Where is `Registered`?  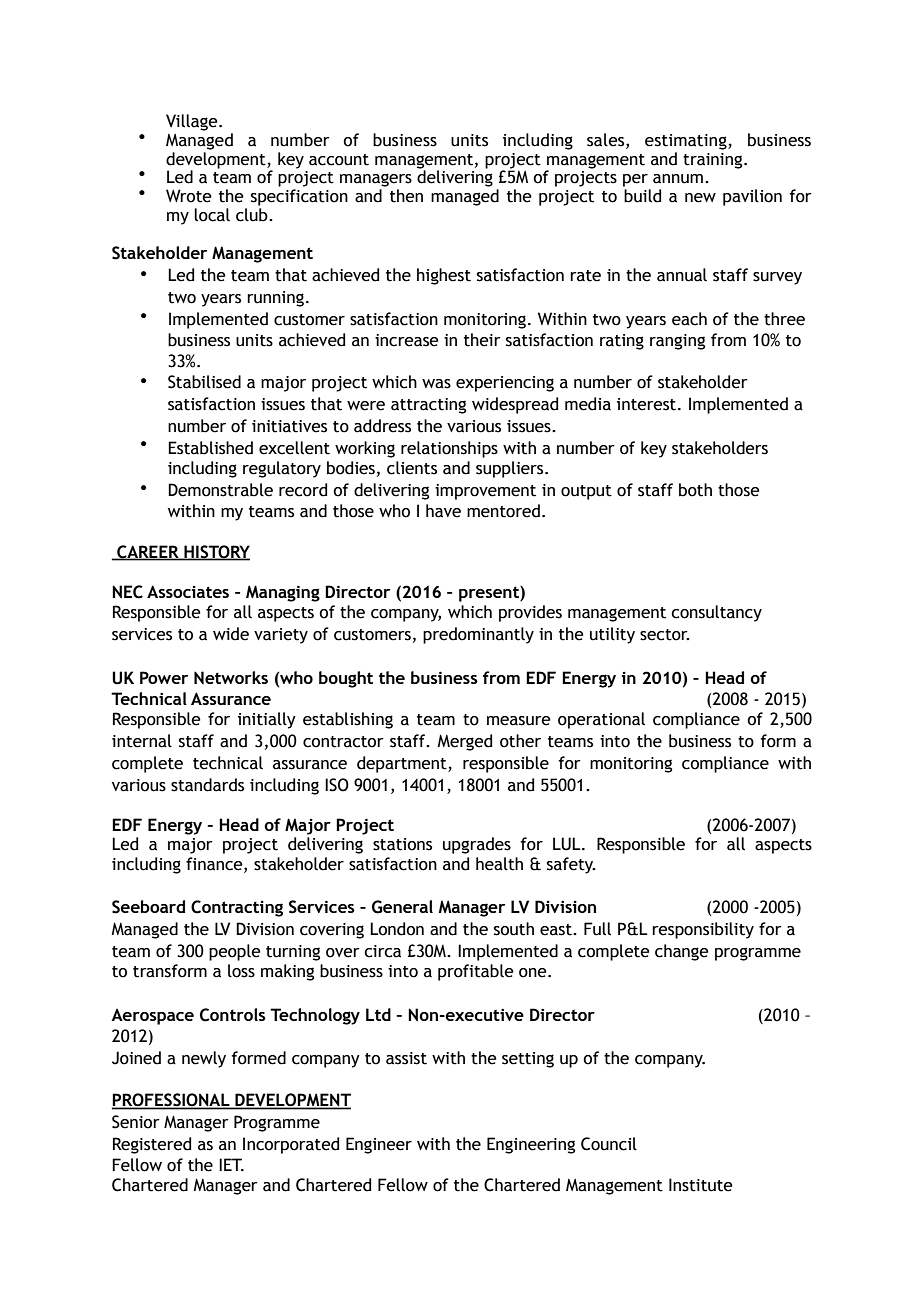
Registered is located at coordinates (152, 1145).
